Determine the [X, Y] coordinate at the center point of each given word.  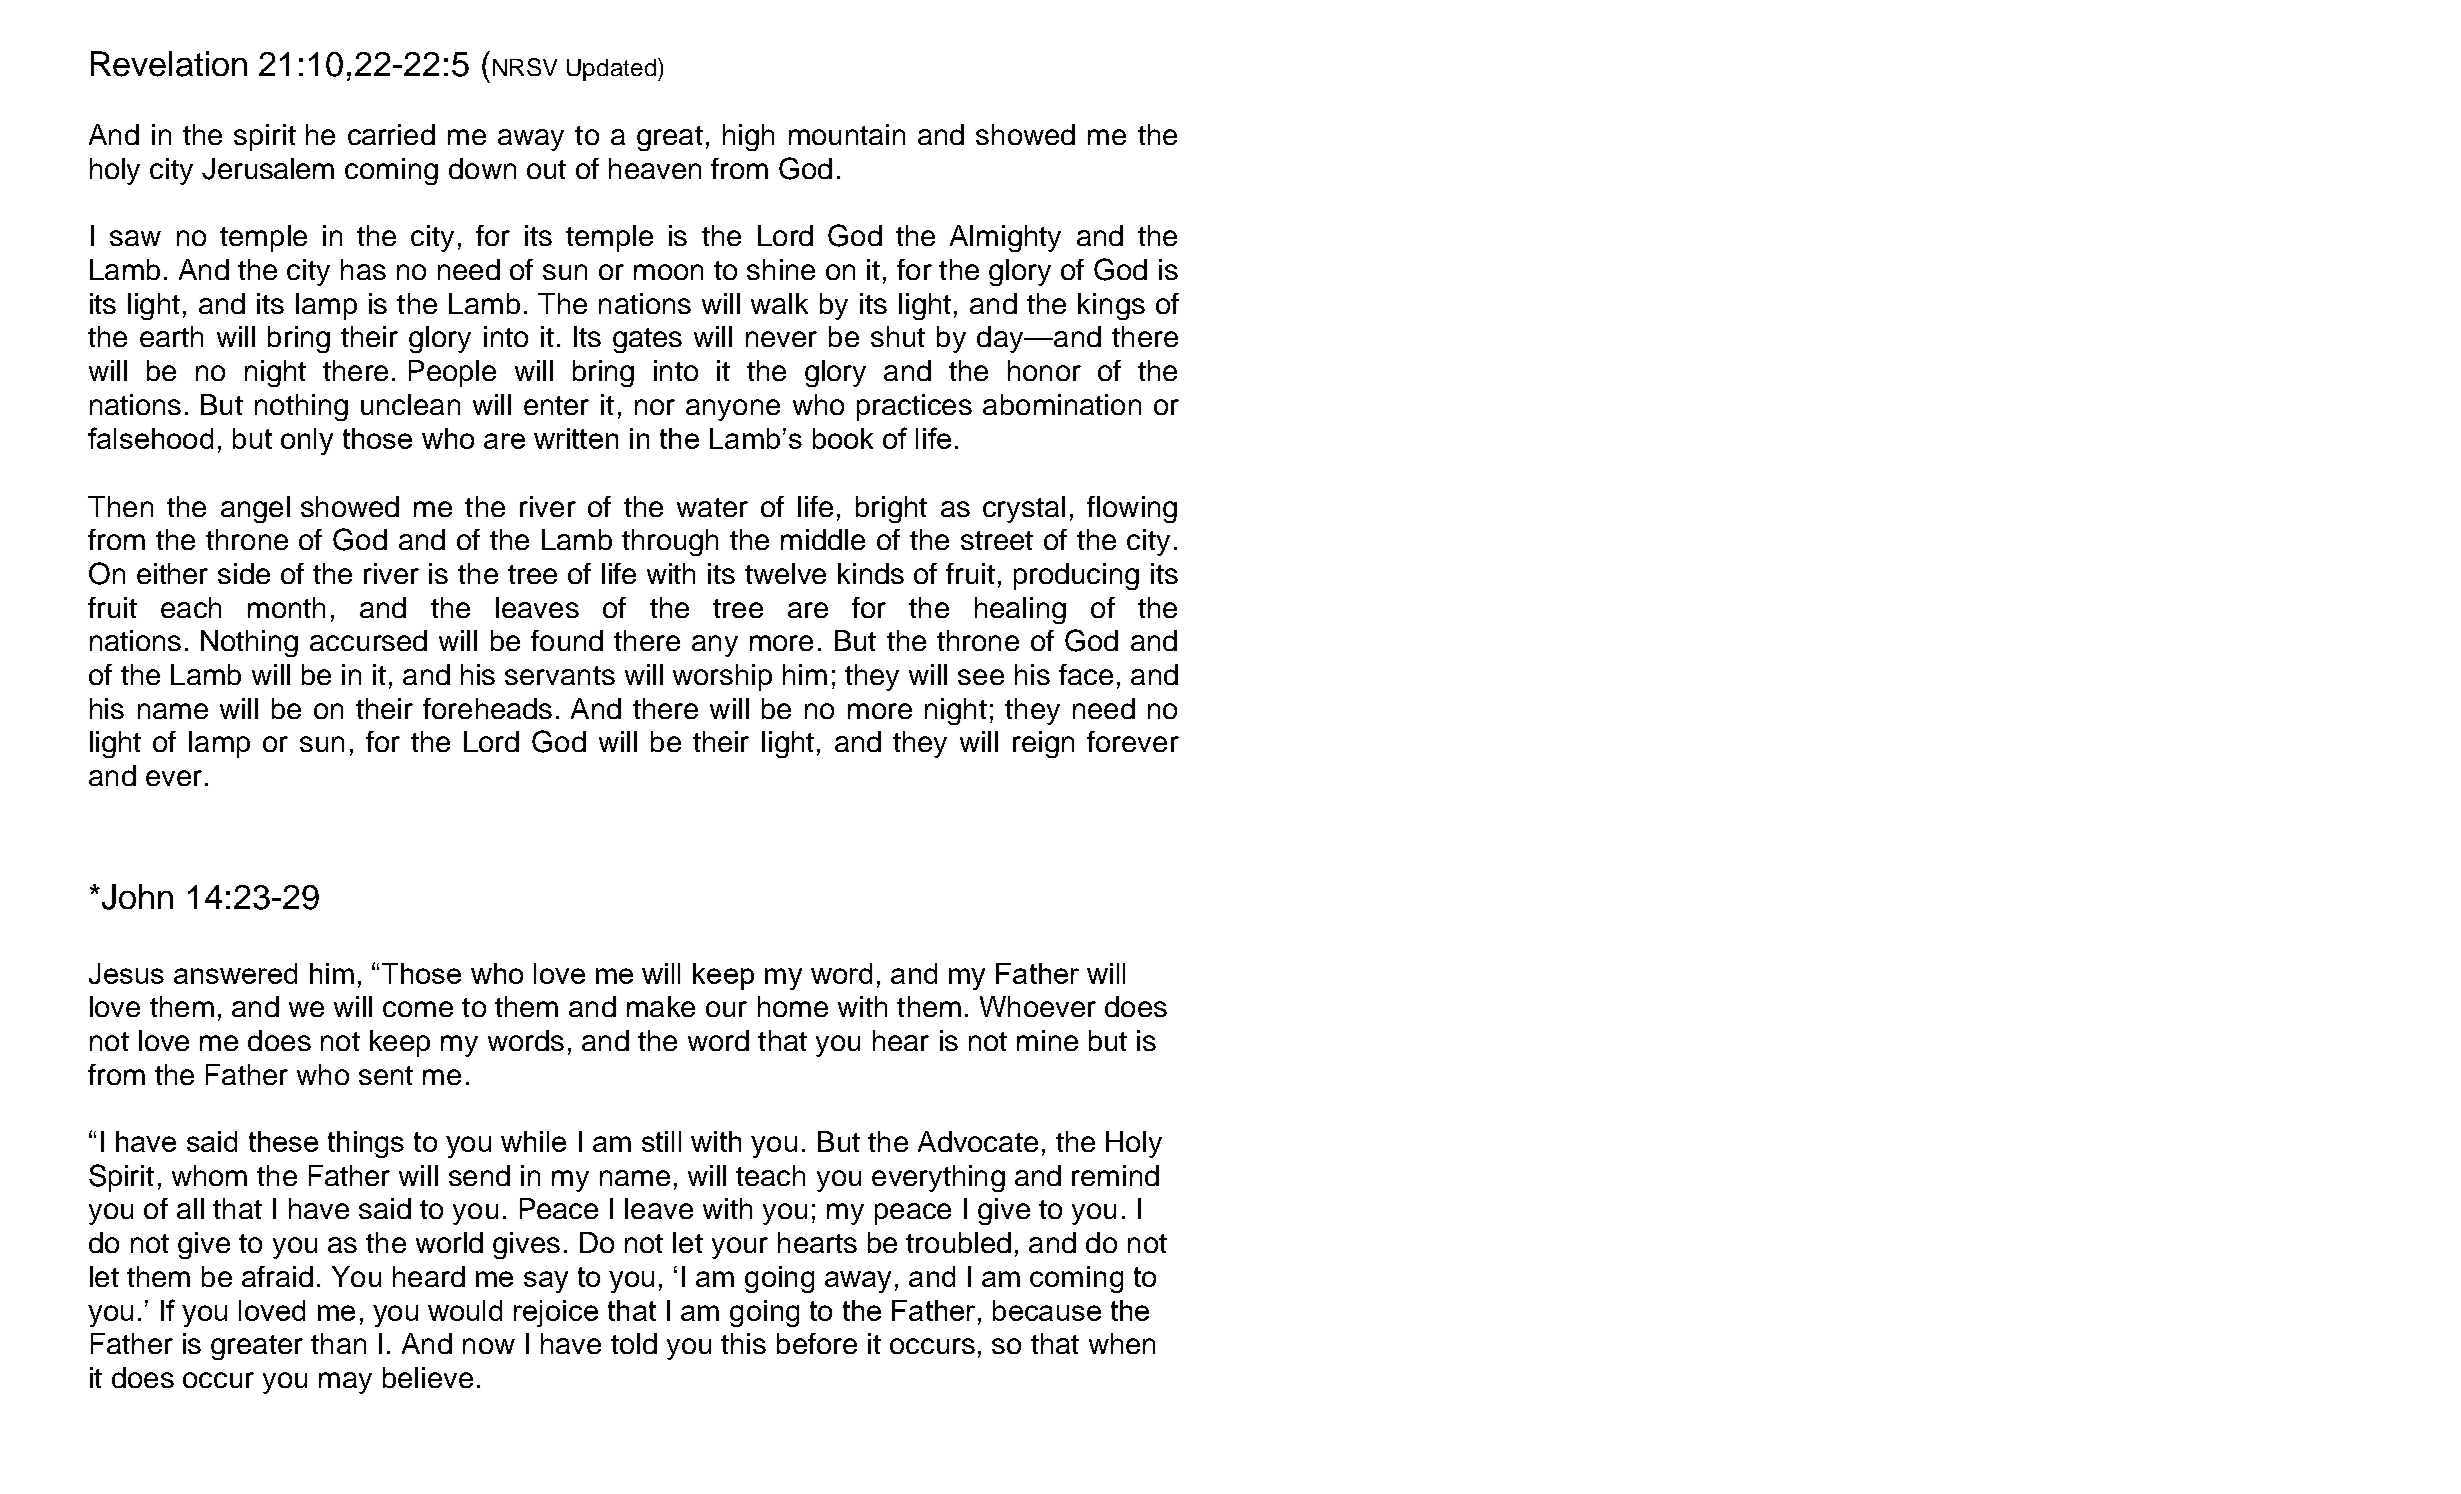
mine [1047, 1040]
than [338, 1343]
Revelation [169, 64]
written [576, 438]
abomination [1062, 404]
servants [560, 675]
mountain [847, 134]
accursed [368, 640]
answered [235, 973]
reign [1043, 744]
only [307, 441]
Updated [613, 69]
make [661, 1006]
